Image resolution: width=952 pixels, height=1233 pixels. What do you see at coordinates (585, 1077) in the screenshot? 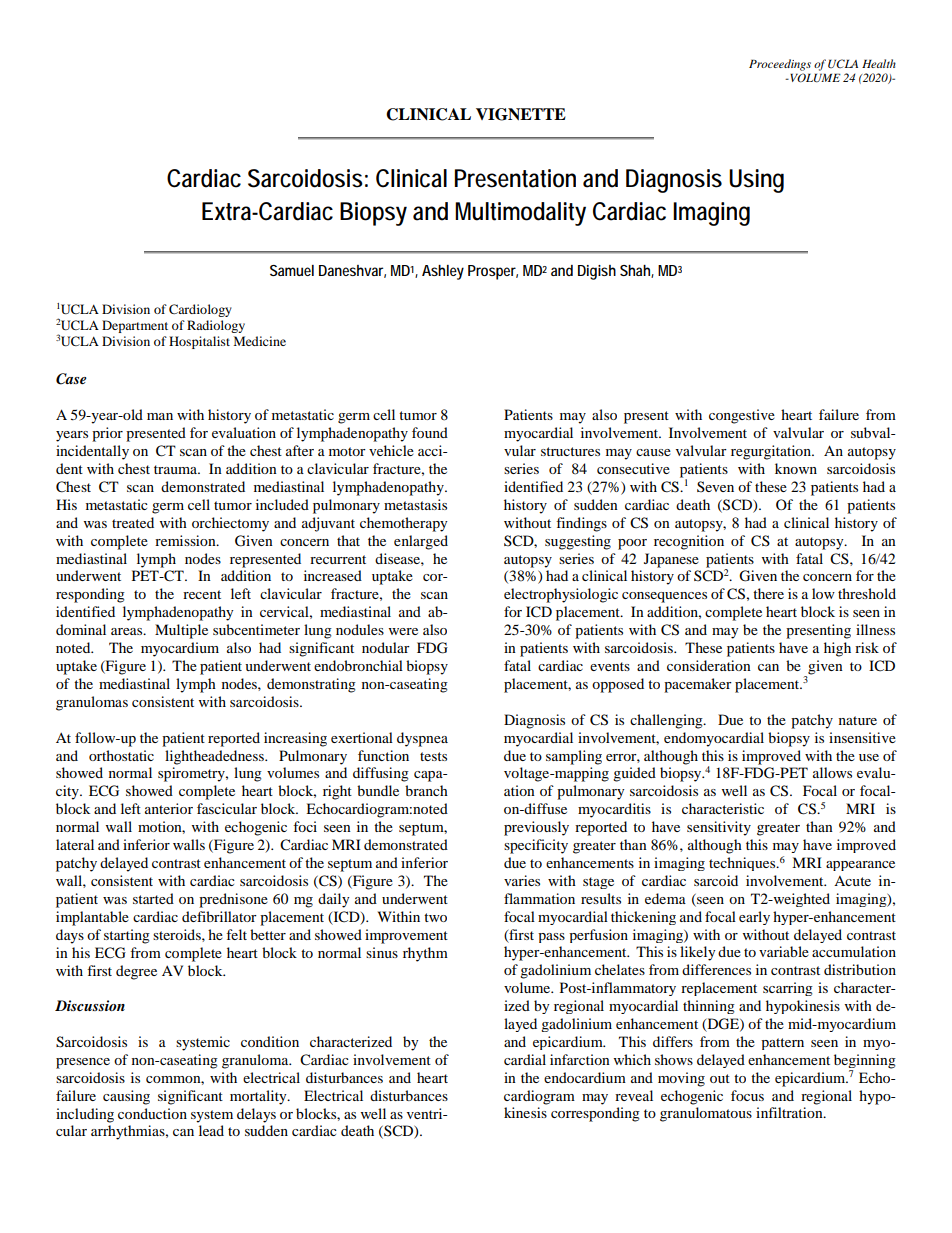
I see `endocardium` at bounding box center [585, 1077].
